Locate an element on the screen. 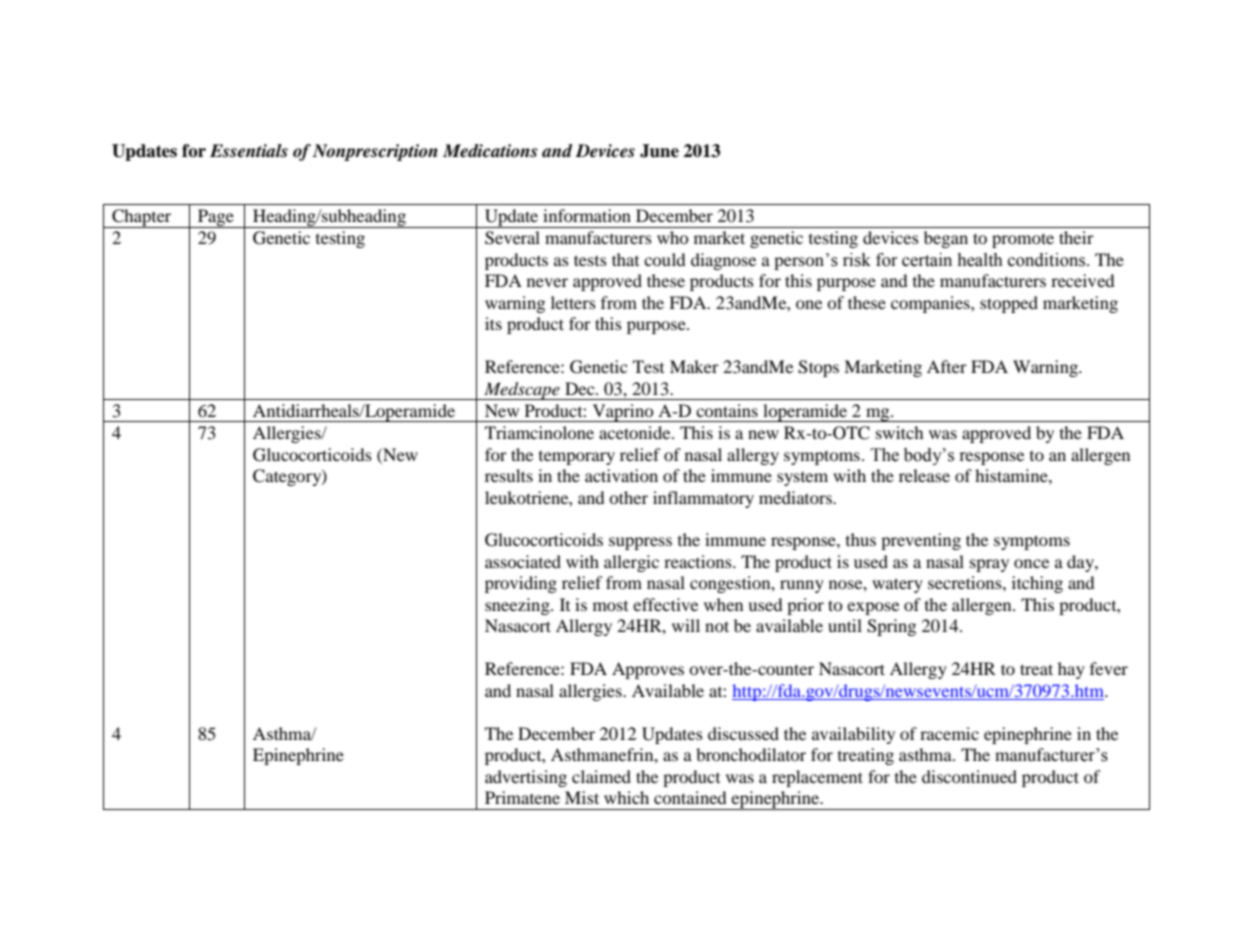 The image size is (1233, 952). Essentials is located at coordinates (249, 151).
